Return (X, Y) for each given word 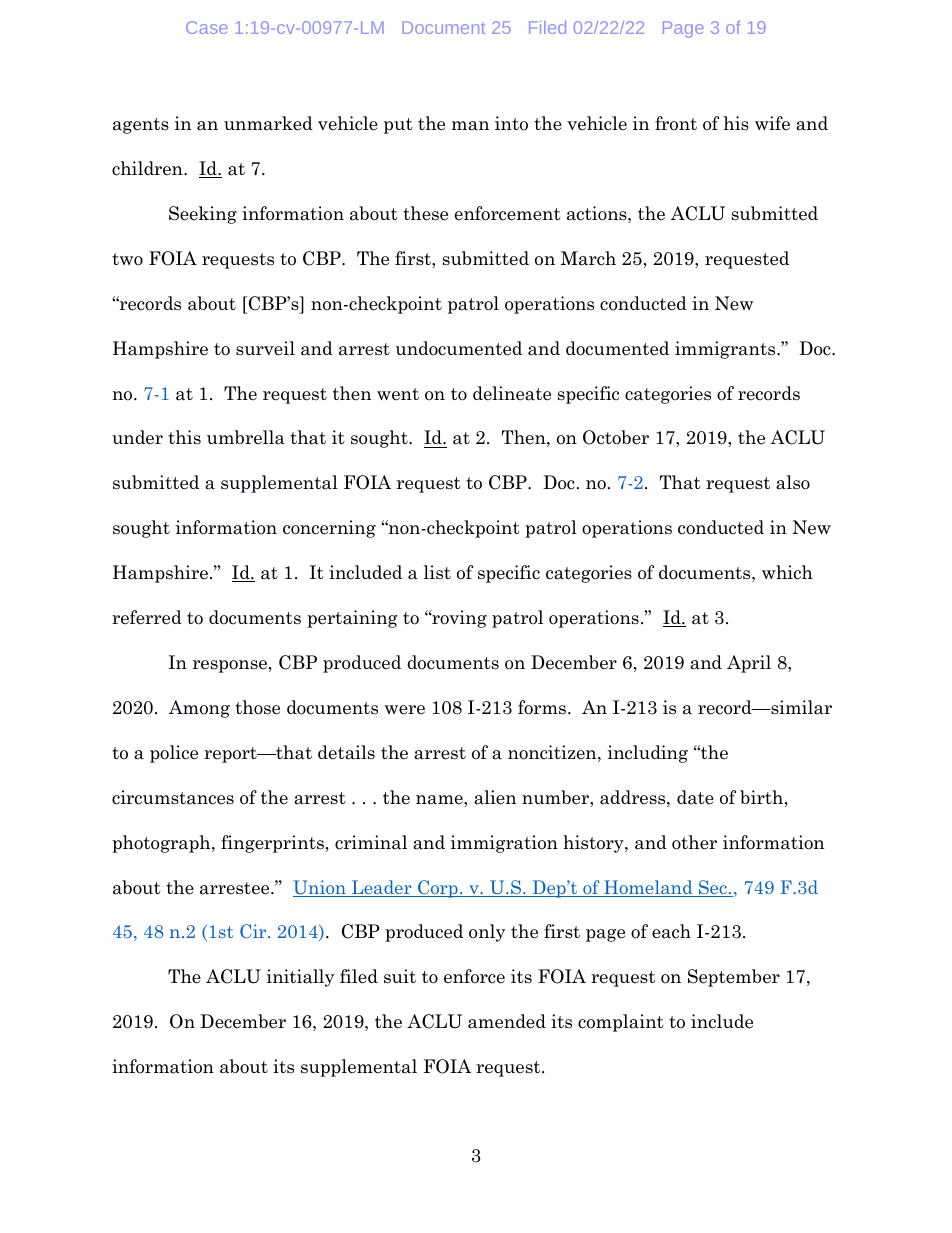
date (695, 797)
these (425, 213)
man (470, 126)
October (616, 437)
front (676, 123)
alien (495, 797)
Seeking (203, 215)
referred (147, 617)
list (437, 572)
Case (207, 27)
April (749, 664)
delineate (512, 393)
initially (300, 978)
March (588, 258)
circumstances (173, 797)
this (184, 437)
